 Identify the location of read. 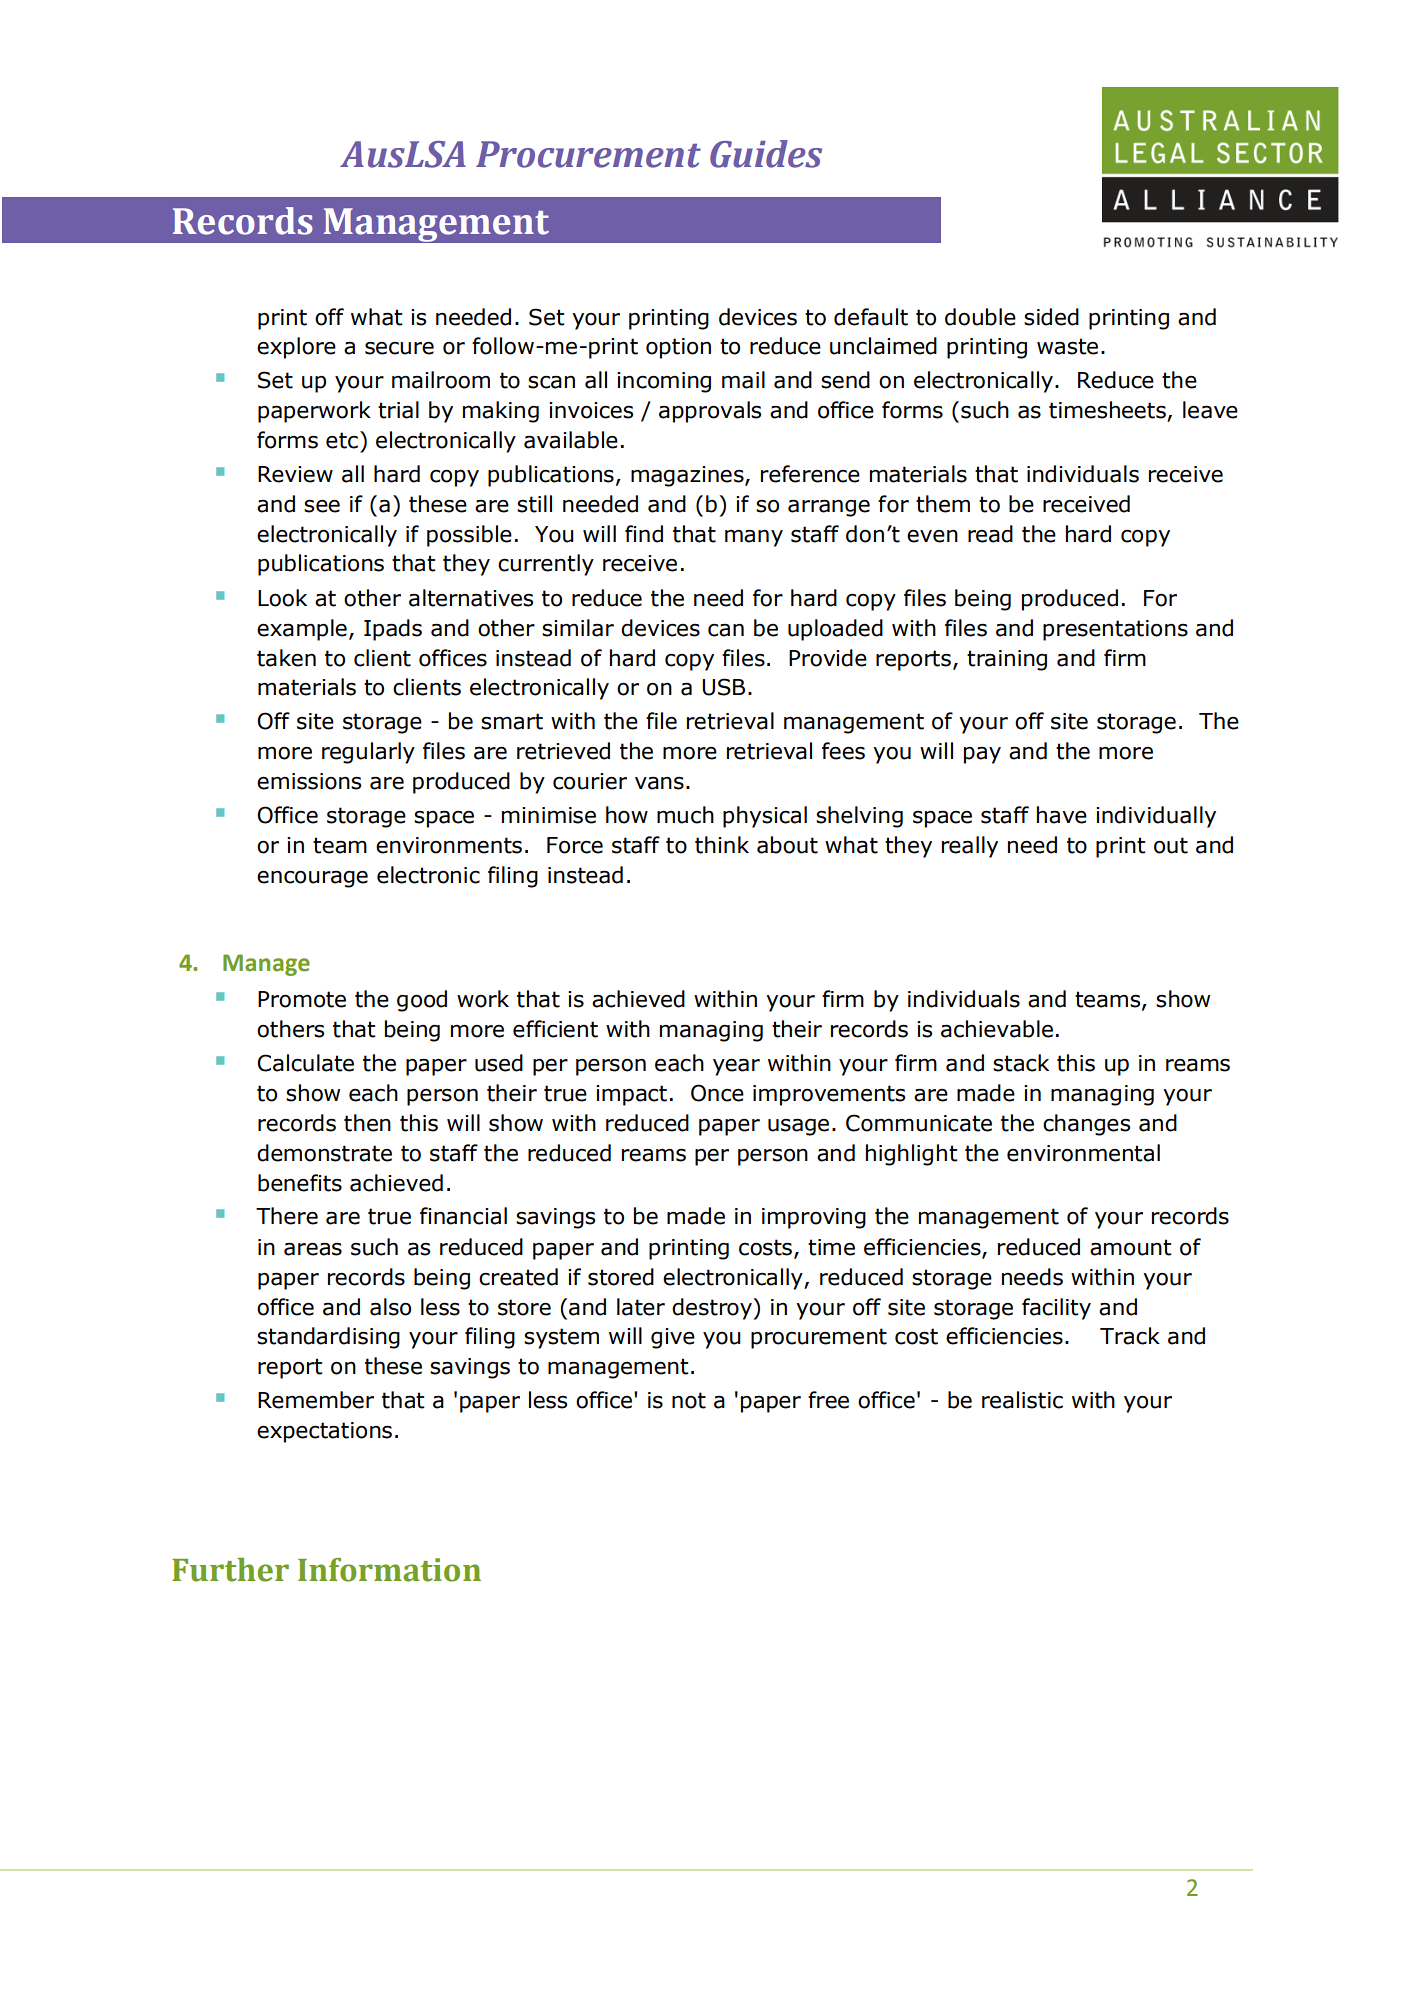
(990, 534).
